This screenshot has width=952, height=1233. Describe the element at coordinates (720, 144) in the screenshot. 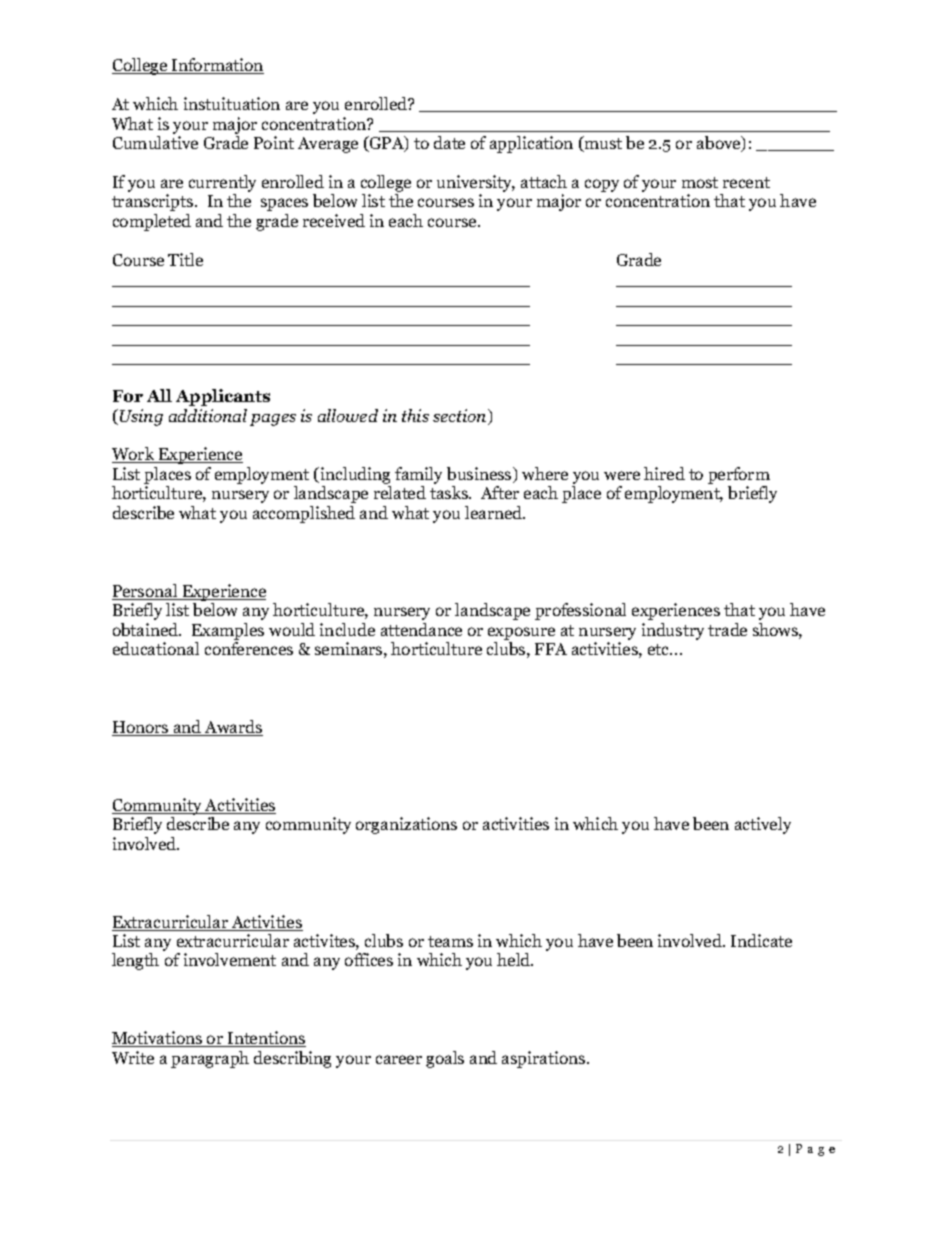

I see `above` at that location.
